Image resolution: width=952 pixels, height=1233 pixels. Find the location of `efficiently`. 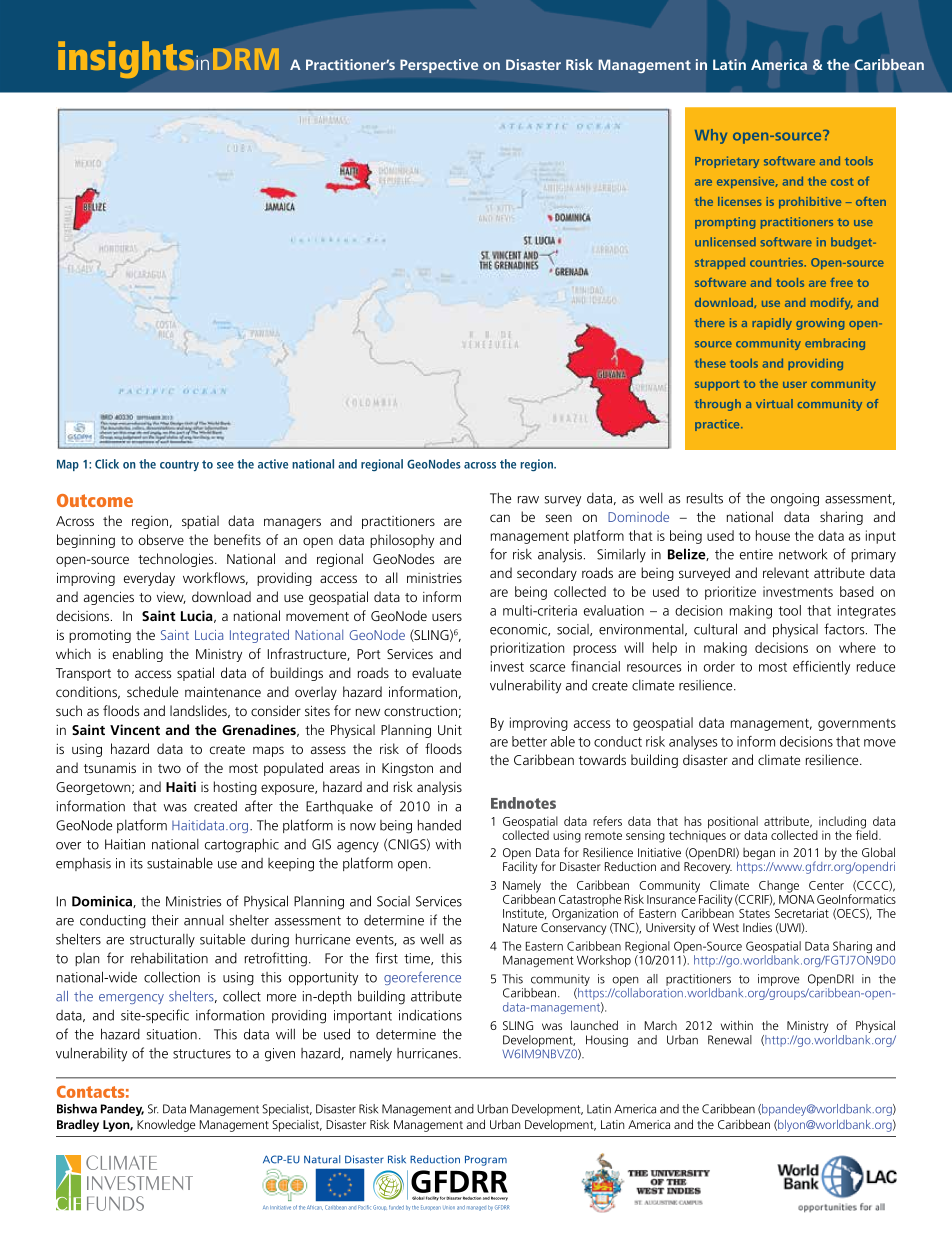

efficiently is located at coordinates (821, 668).
